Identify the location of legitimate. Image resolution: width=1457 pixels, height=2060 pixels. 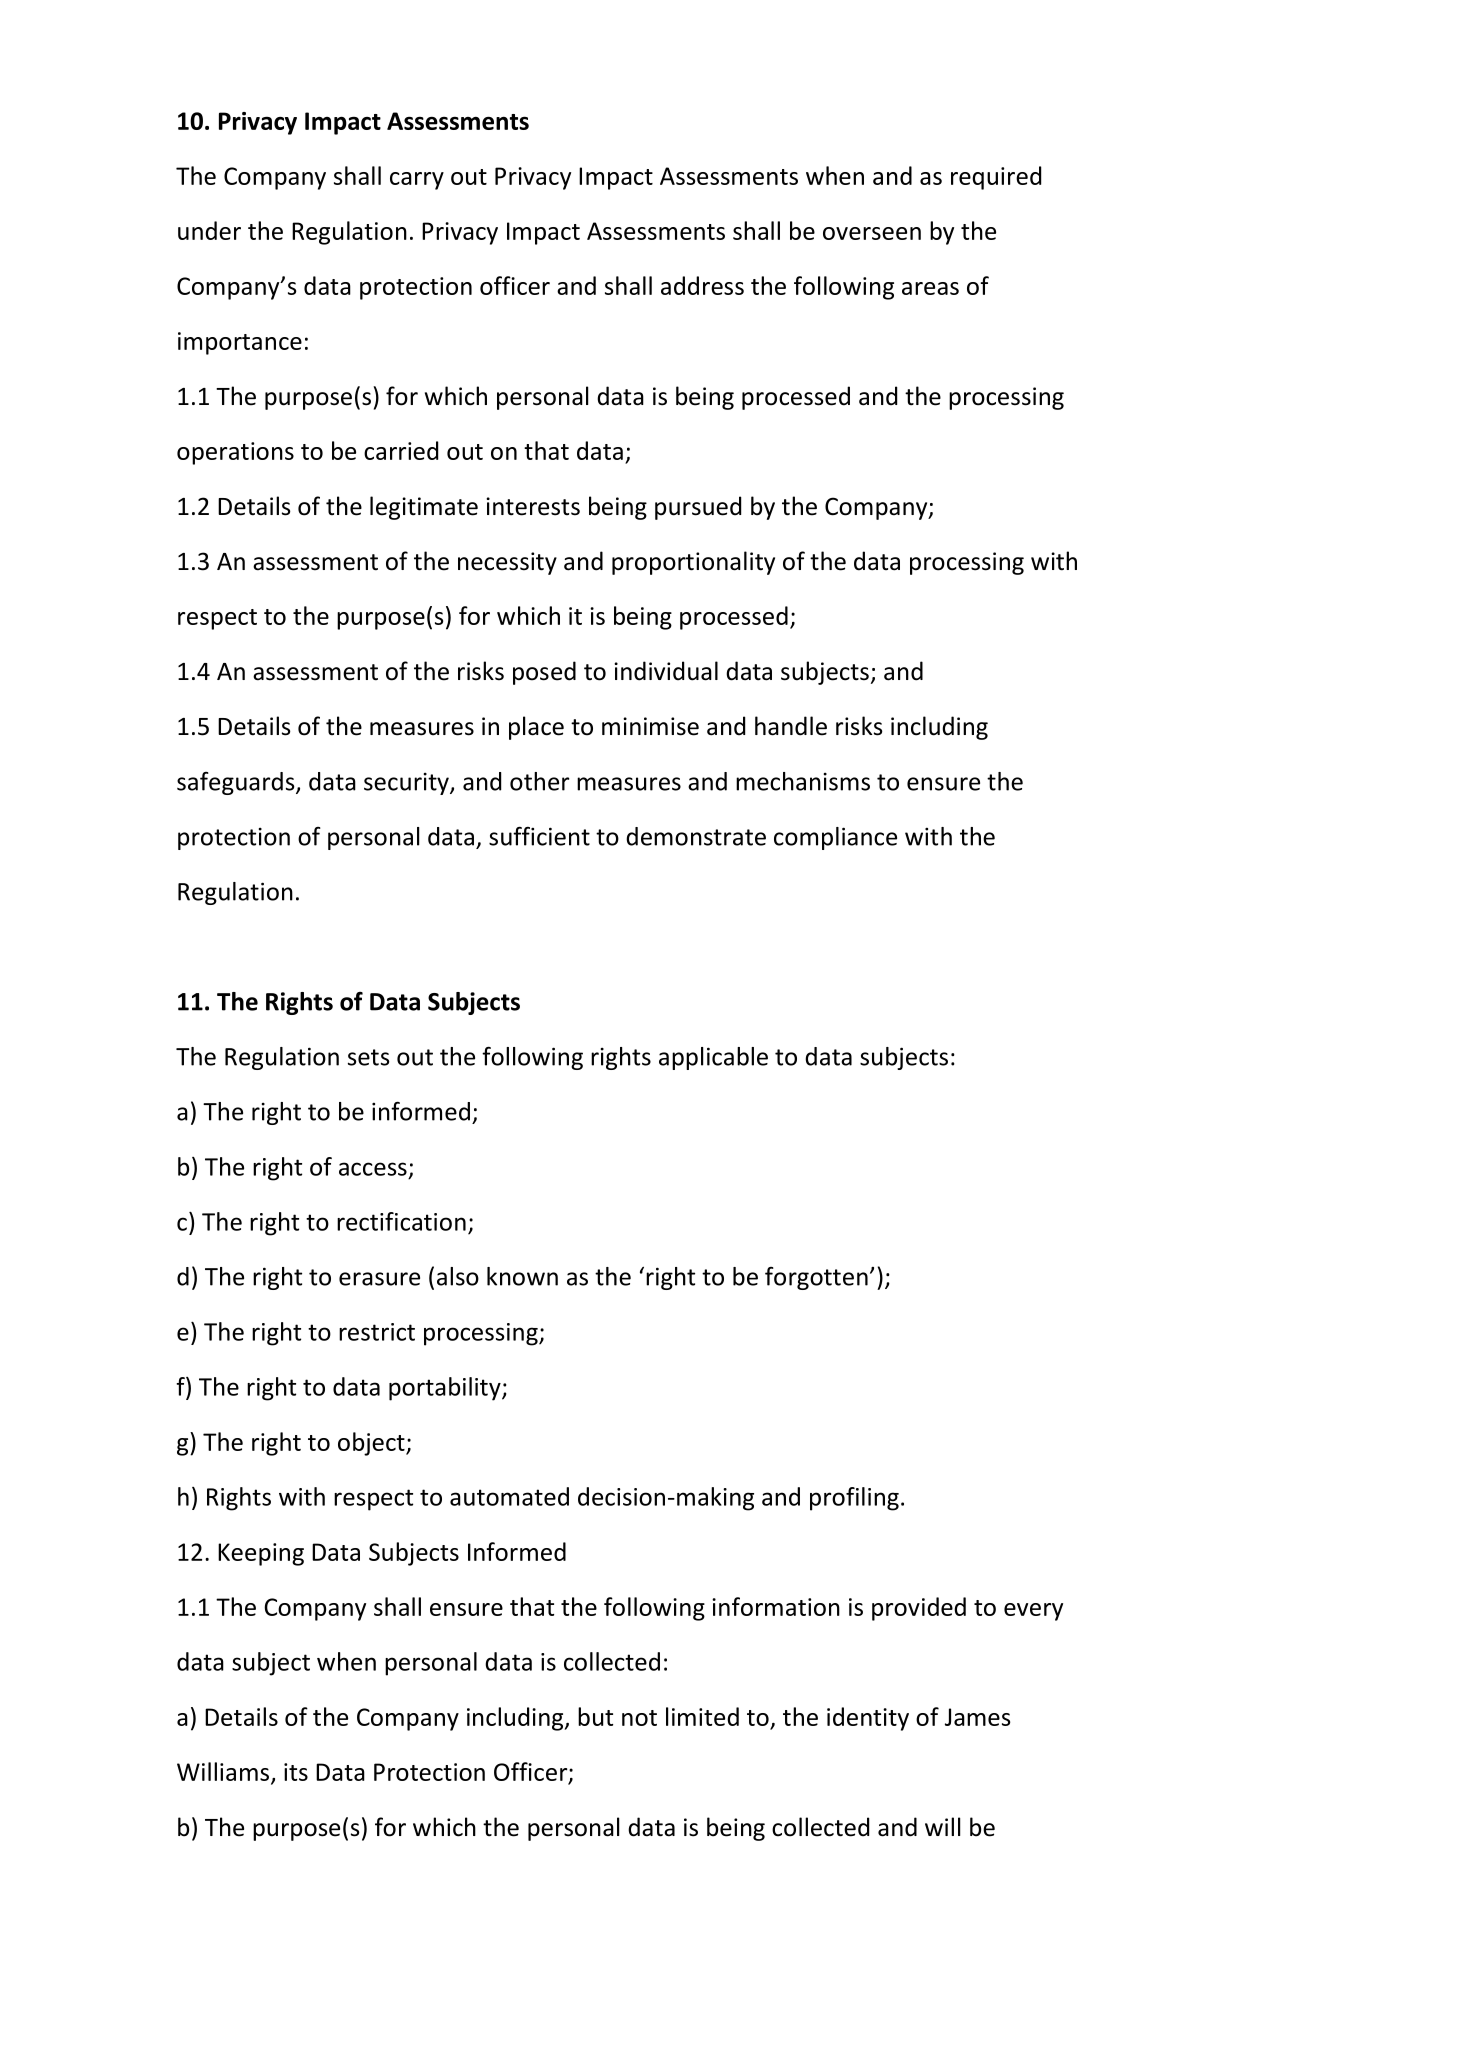
(424, 508).
